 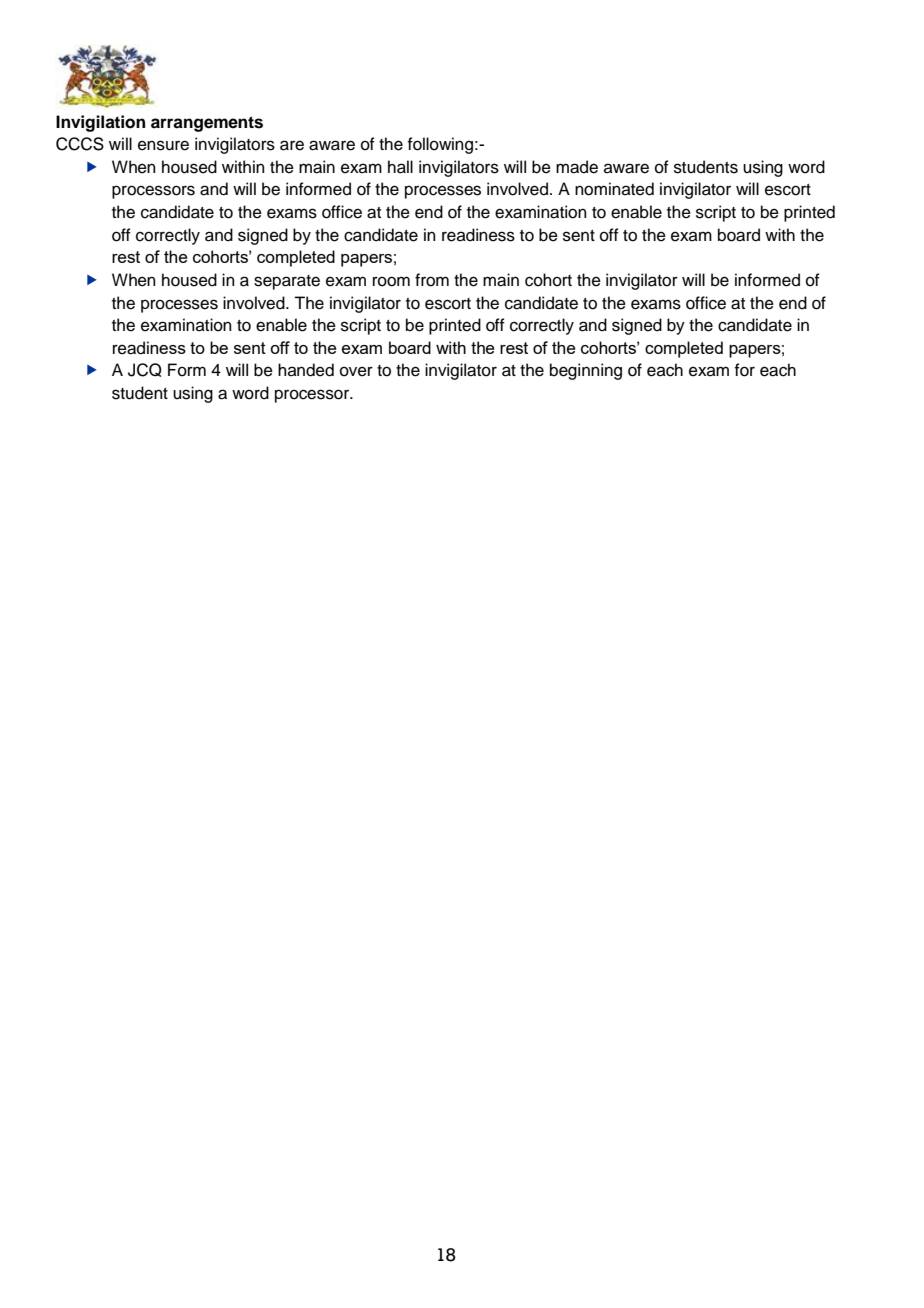 What do you see at coordinates (432, 280) in the screenshot?
I see `from` at bounding box center [432, 280].
